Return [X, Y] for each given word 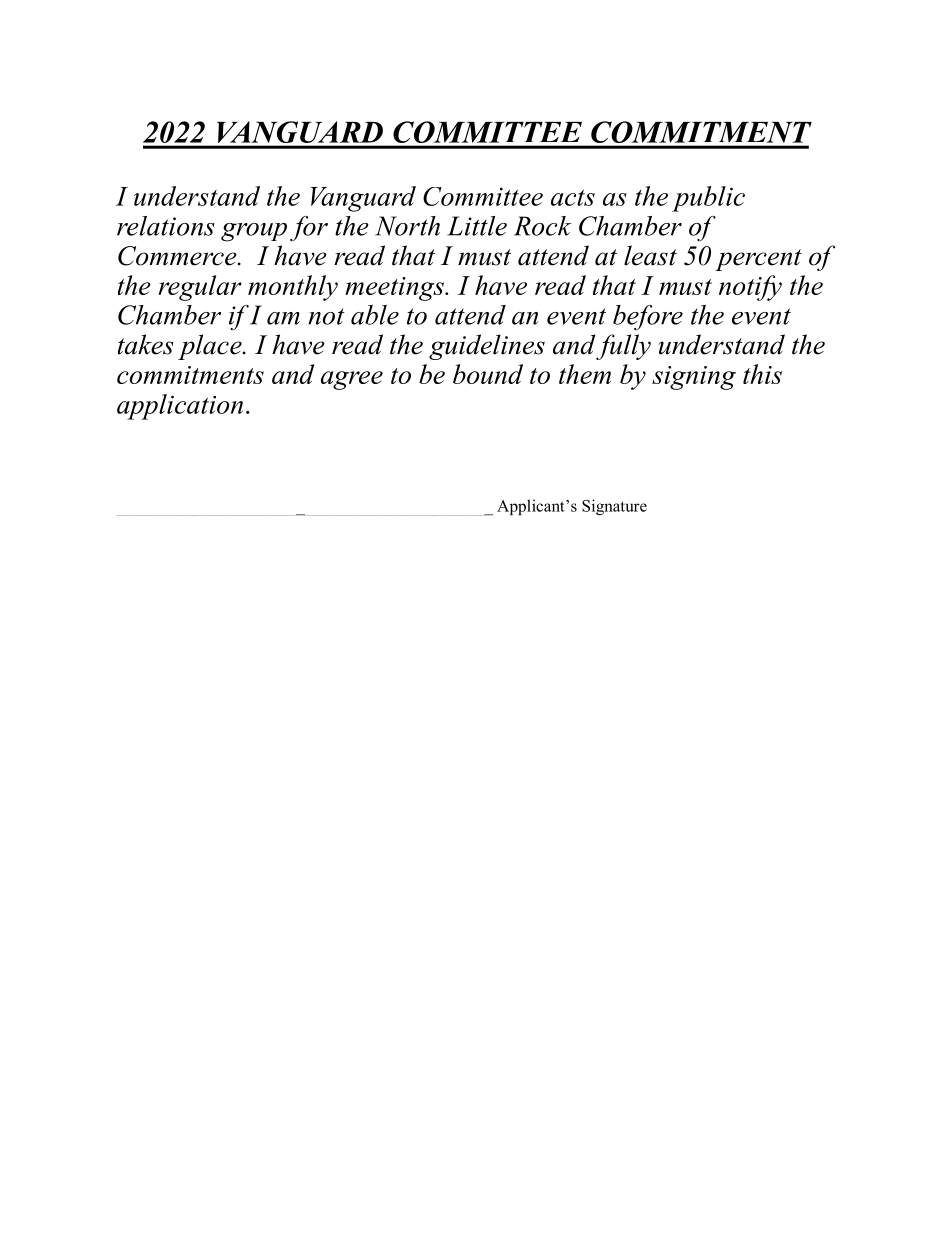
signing [694, 378]
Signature [614, 507]
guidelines [487, 347]
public [708, 199]
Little [477, 226]
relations [166, 226]
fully [623, 347]
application [180, 407]
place [211, 347]
